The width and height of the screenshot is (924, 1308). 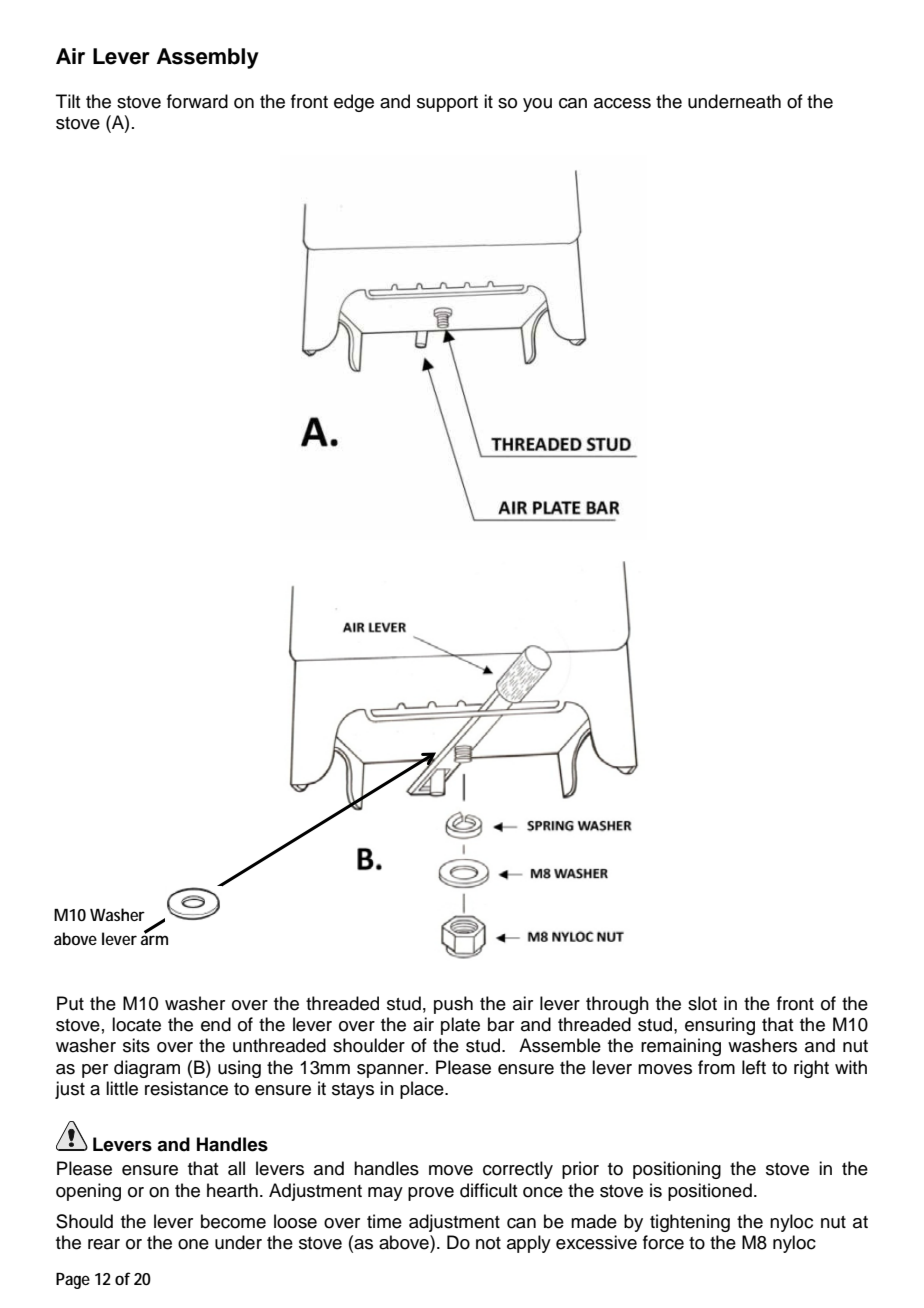 I want to click on push, so click(x=453, y=1005).
